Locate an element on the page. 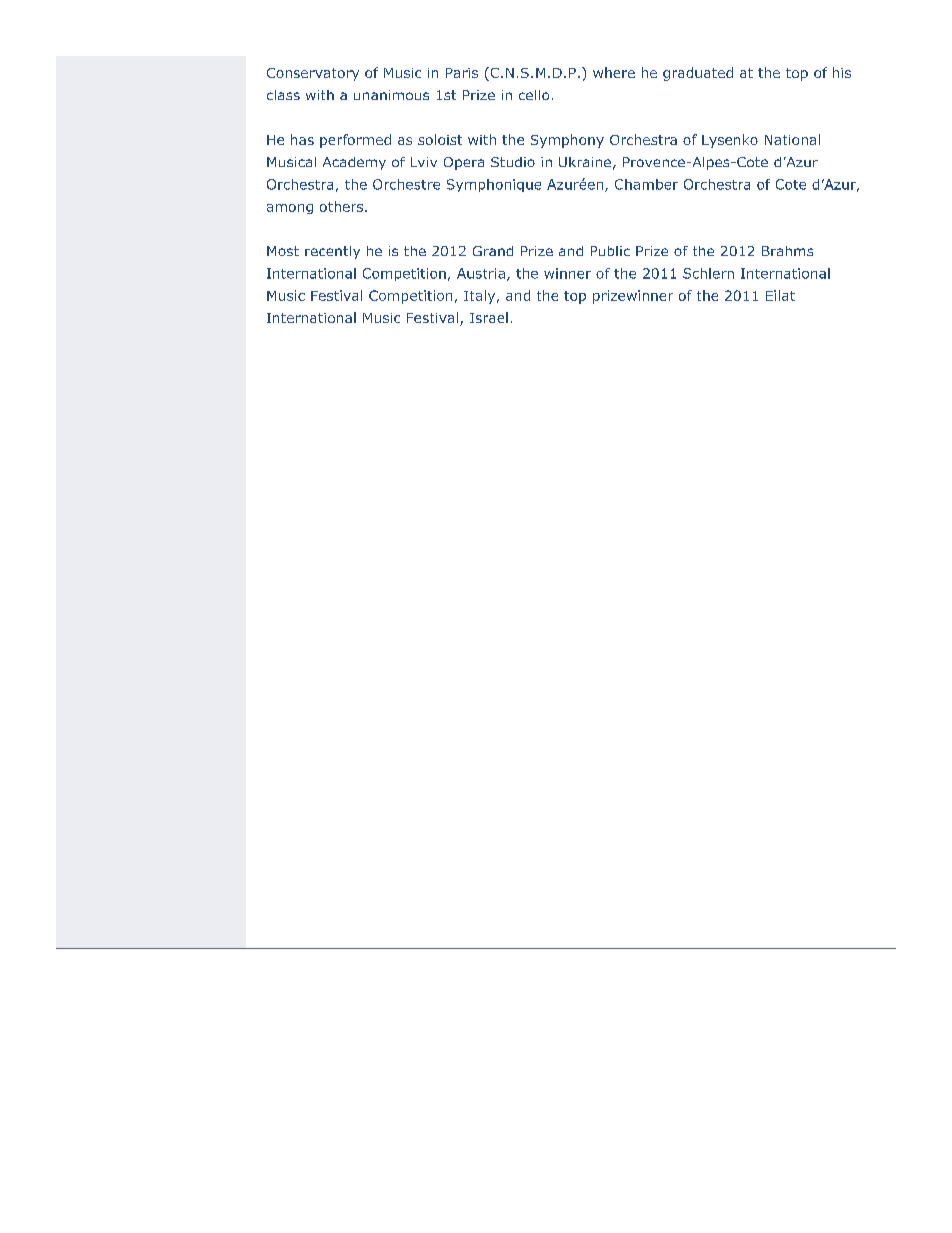  Eilat is located at coordinates (780, 295).
